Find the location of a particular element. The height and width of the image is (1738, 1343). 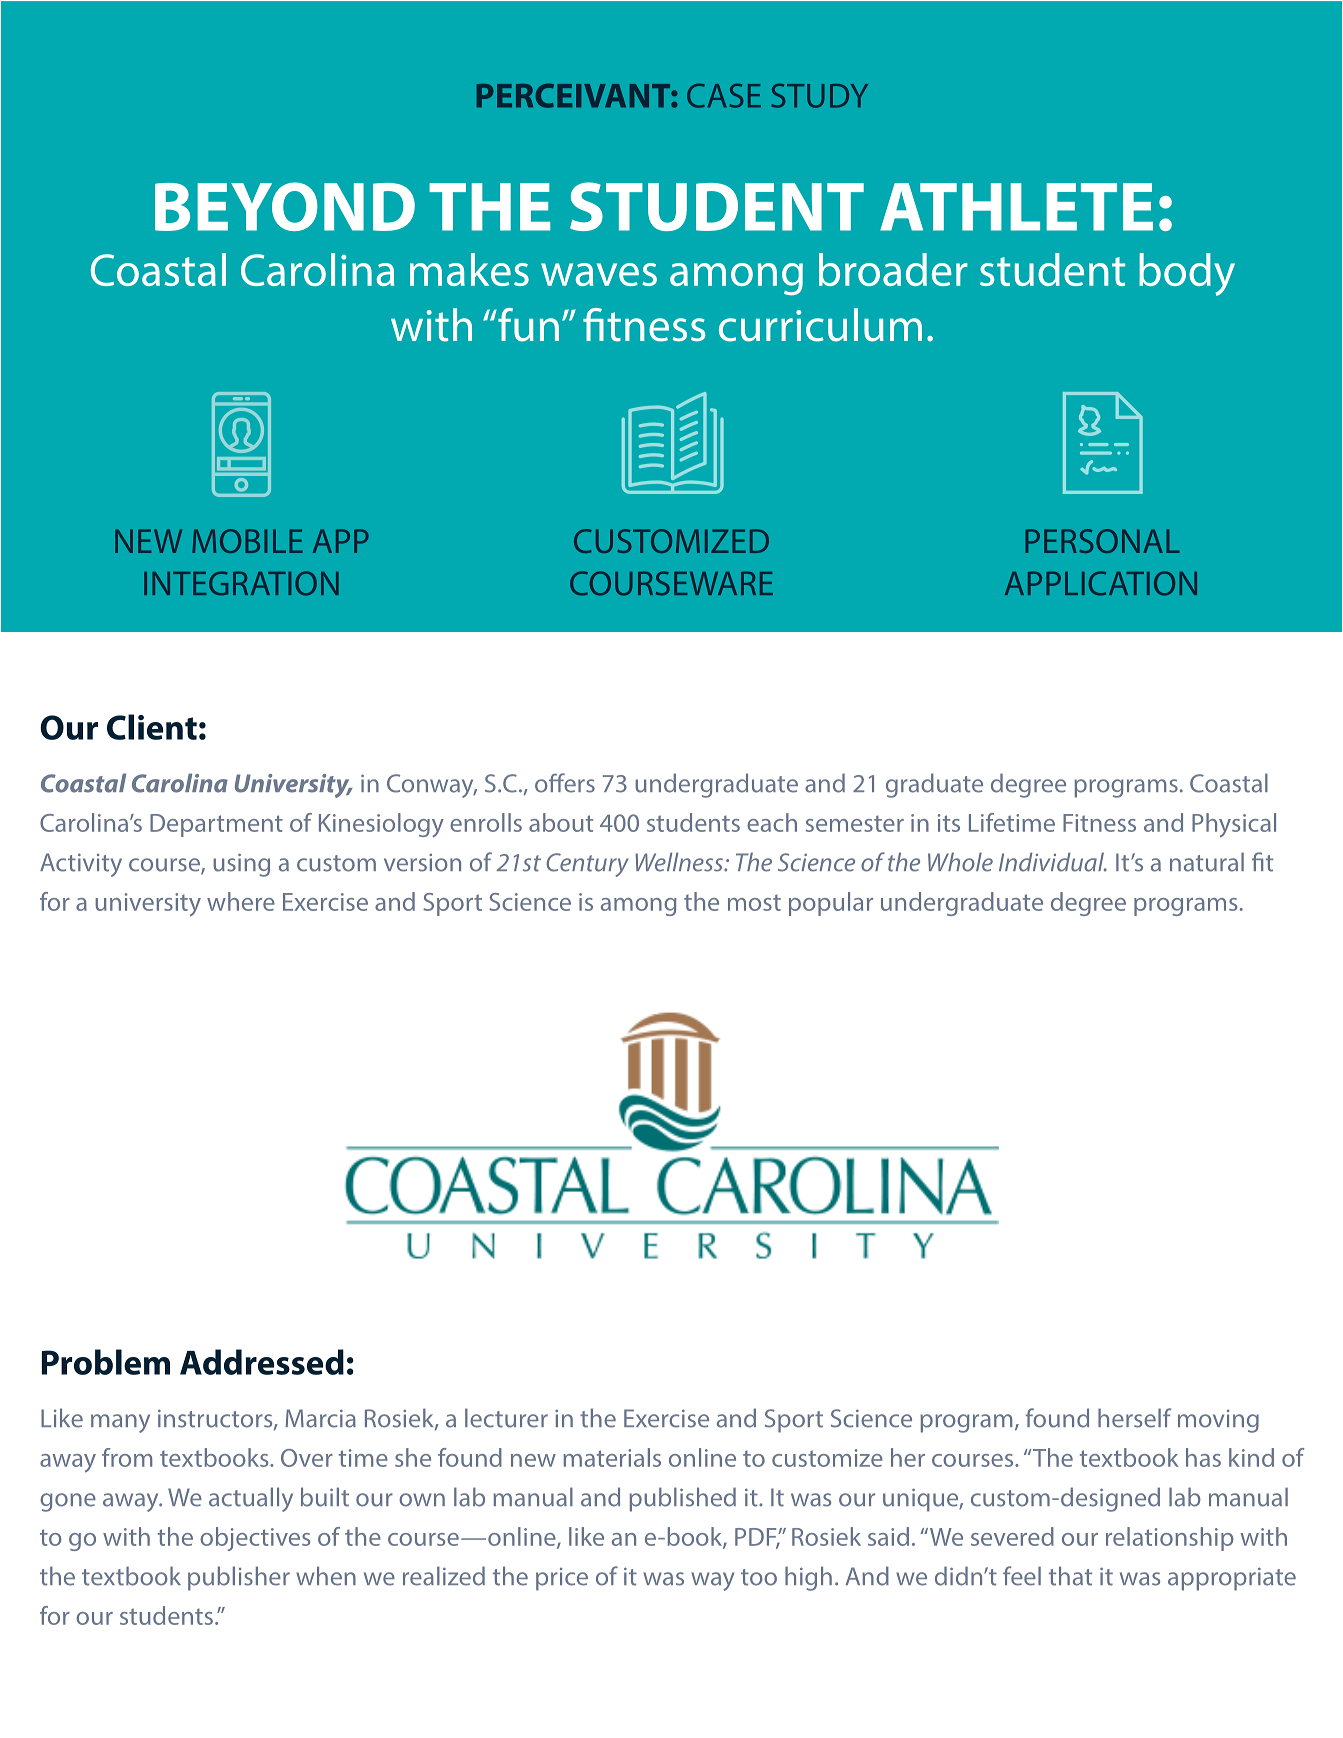

published is located at coordinates (682, 1499).
